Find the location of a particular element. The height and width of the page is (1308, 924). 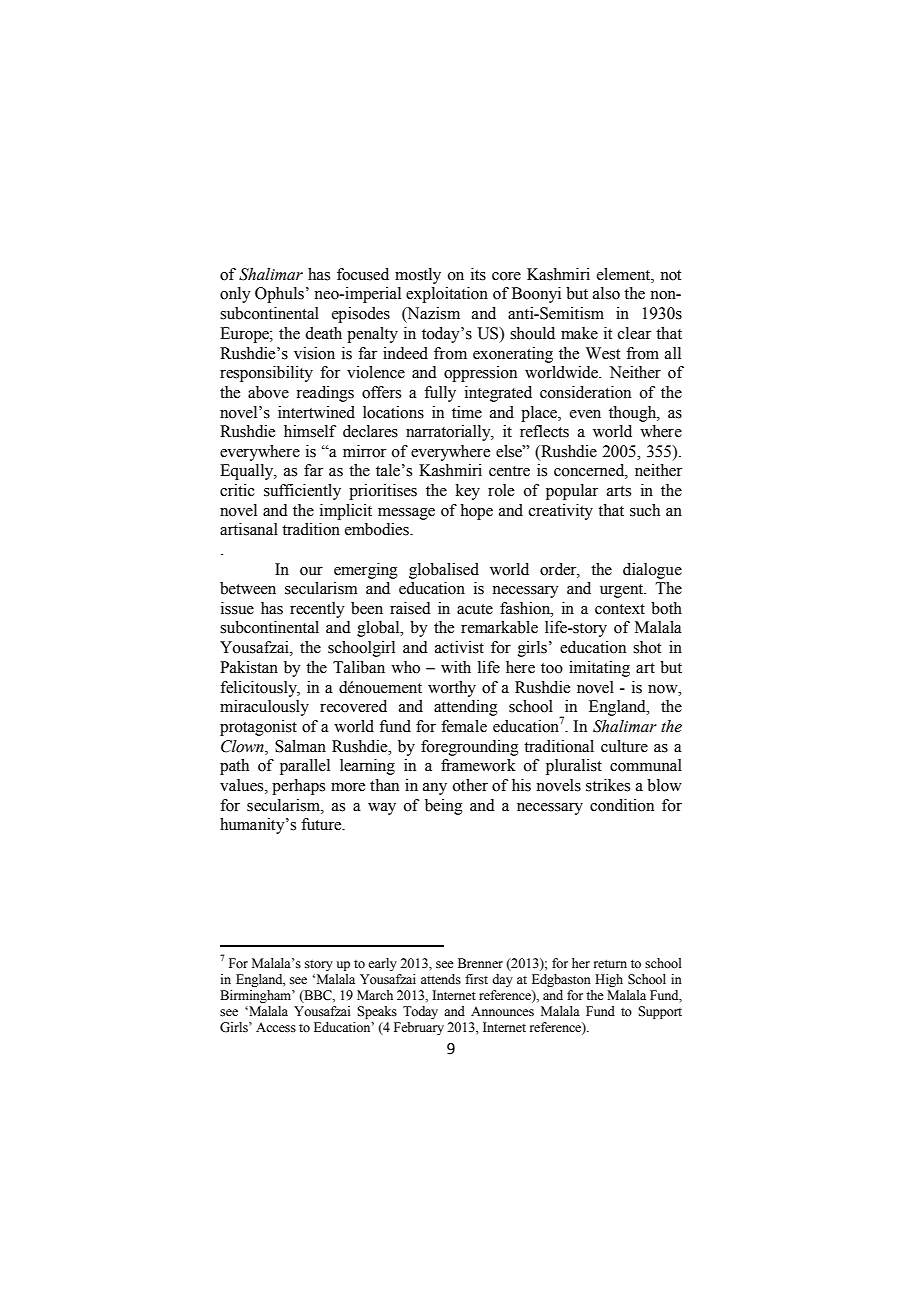

urgent is located at coordinates (623, 591).
